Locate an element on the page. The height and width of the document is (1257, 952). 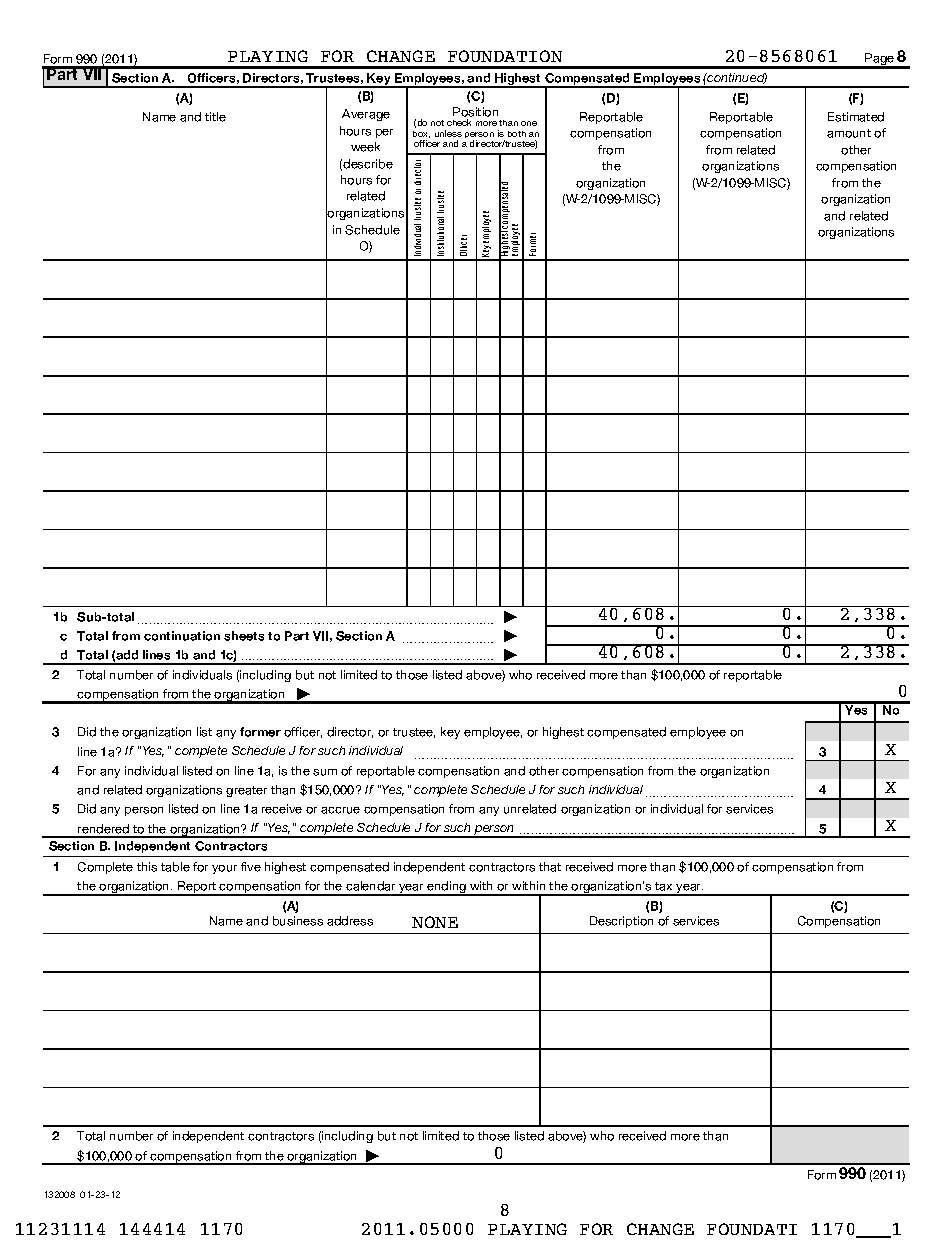
Estimated is located at coordinates (856, 117).
